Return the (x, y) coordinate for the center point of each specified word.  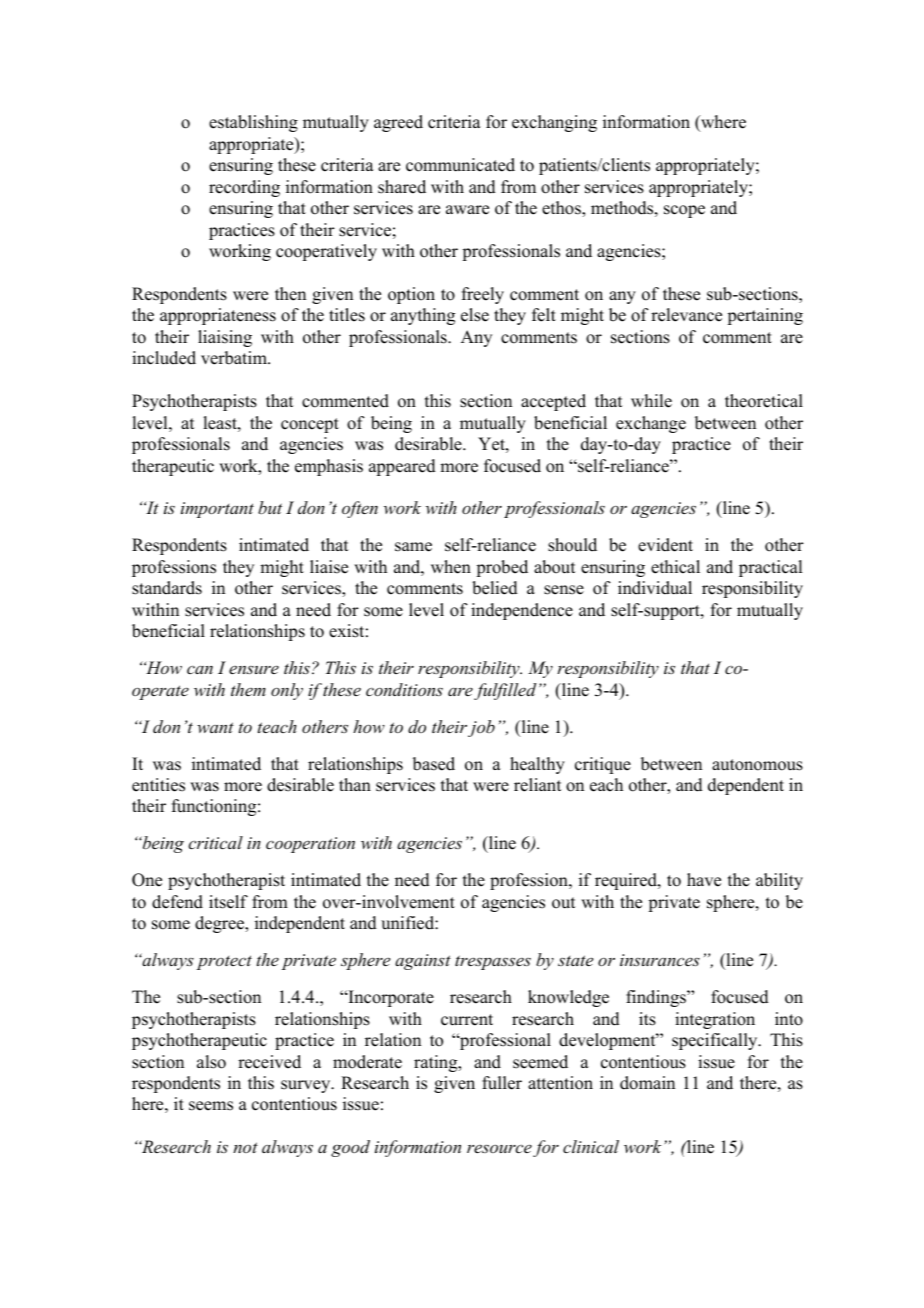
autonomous (757, 765)
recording (244, 188)
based (434, 764)
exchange (651, 424)
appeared (402, 467)
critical (215, 842)
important (217, 510)
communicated (460, 165)
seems (211, 1106)
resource (499, 1148)
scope (684, 211)
